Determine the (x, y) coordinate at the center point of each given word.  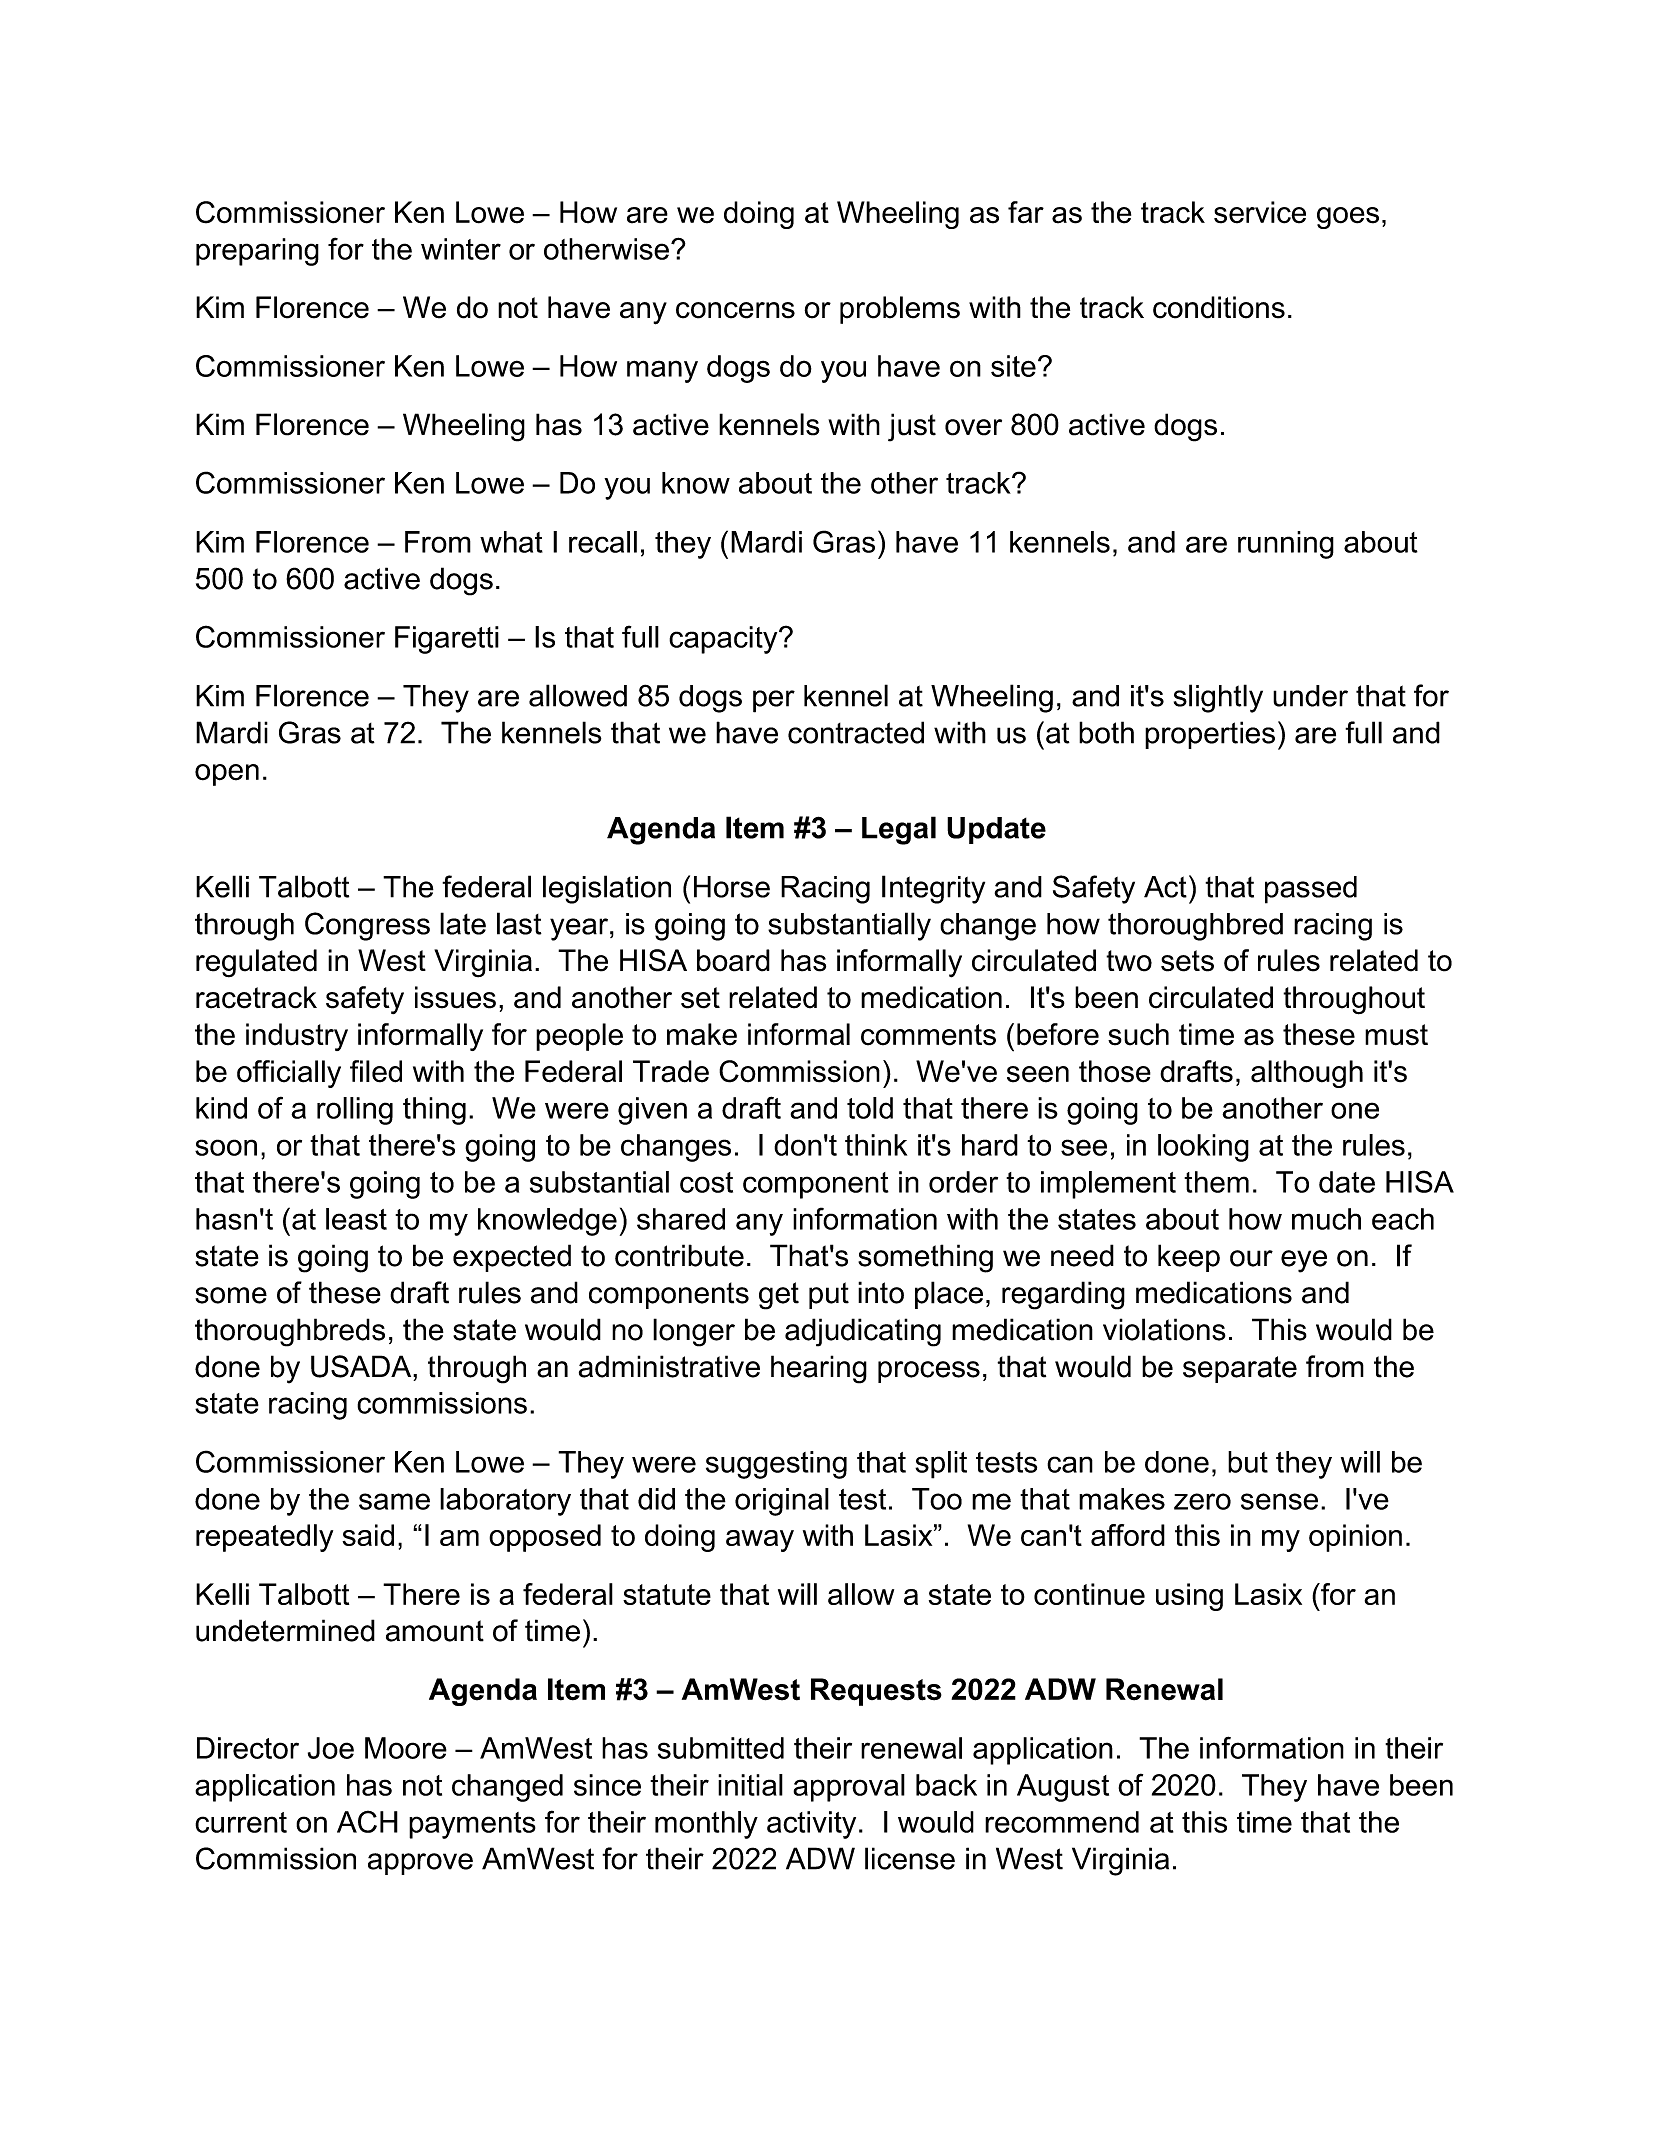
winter (461, 249)
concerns (735, 310)
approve (420, 1864)
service (1260, 212)
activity (811, 1825)
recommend (1062, 1822)
